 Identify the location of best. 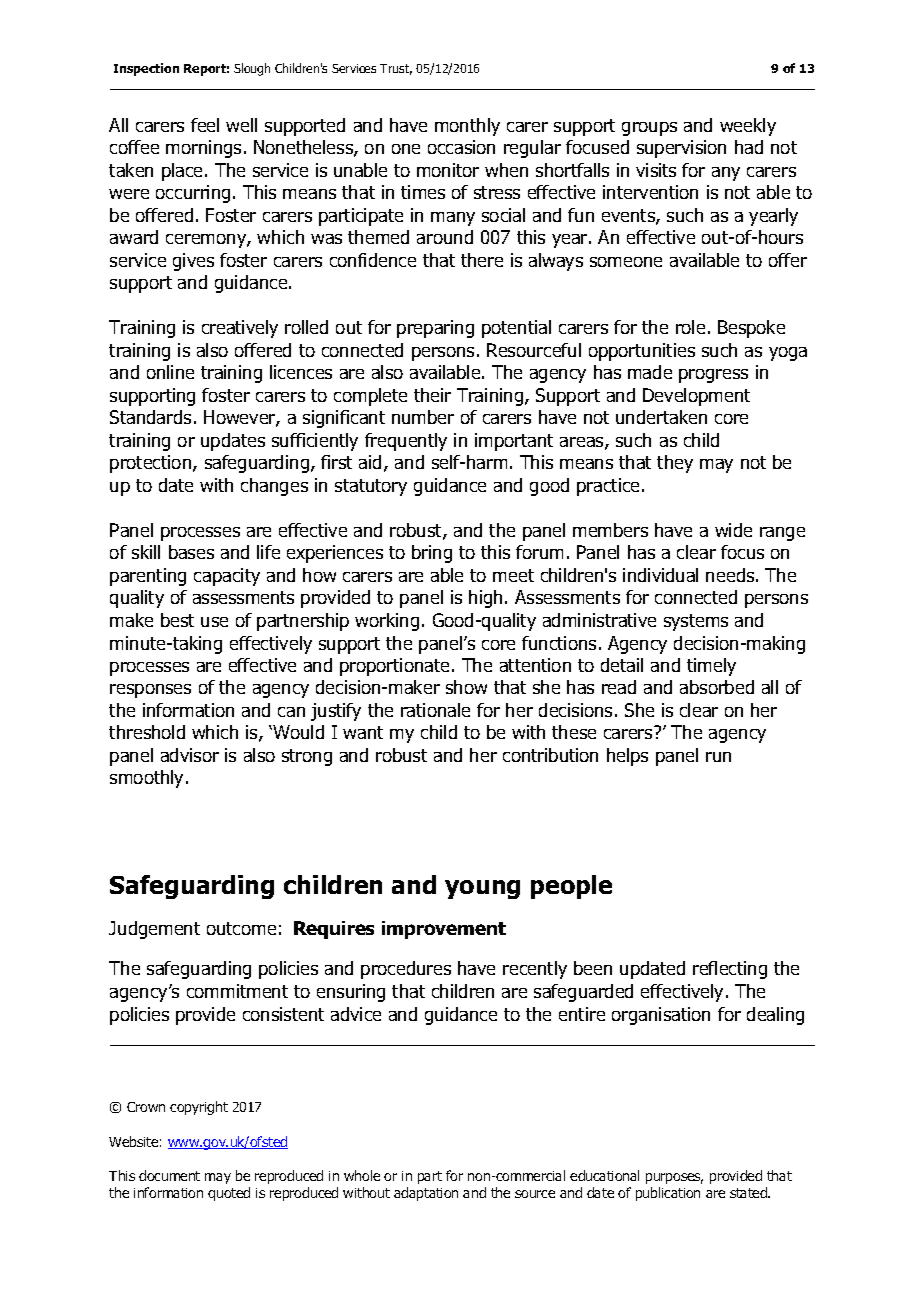
(177, 620).
